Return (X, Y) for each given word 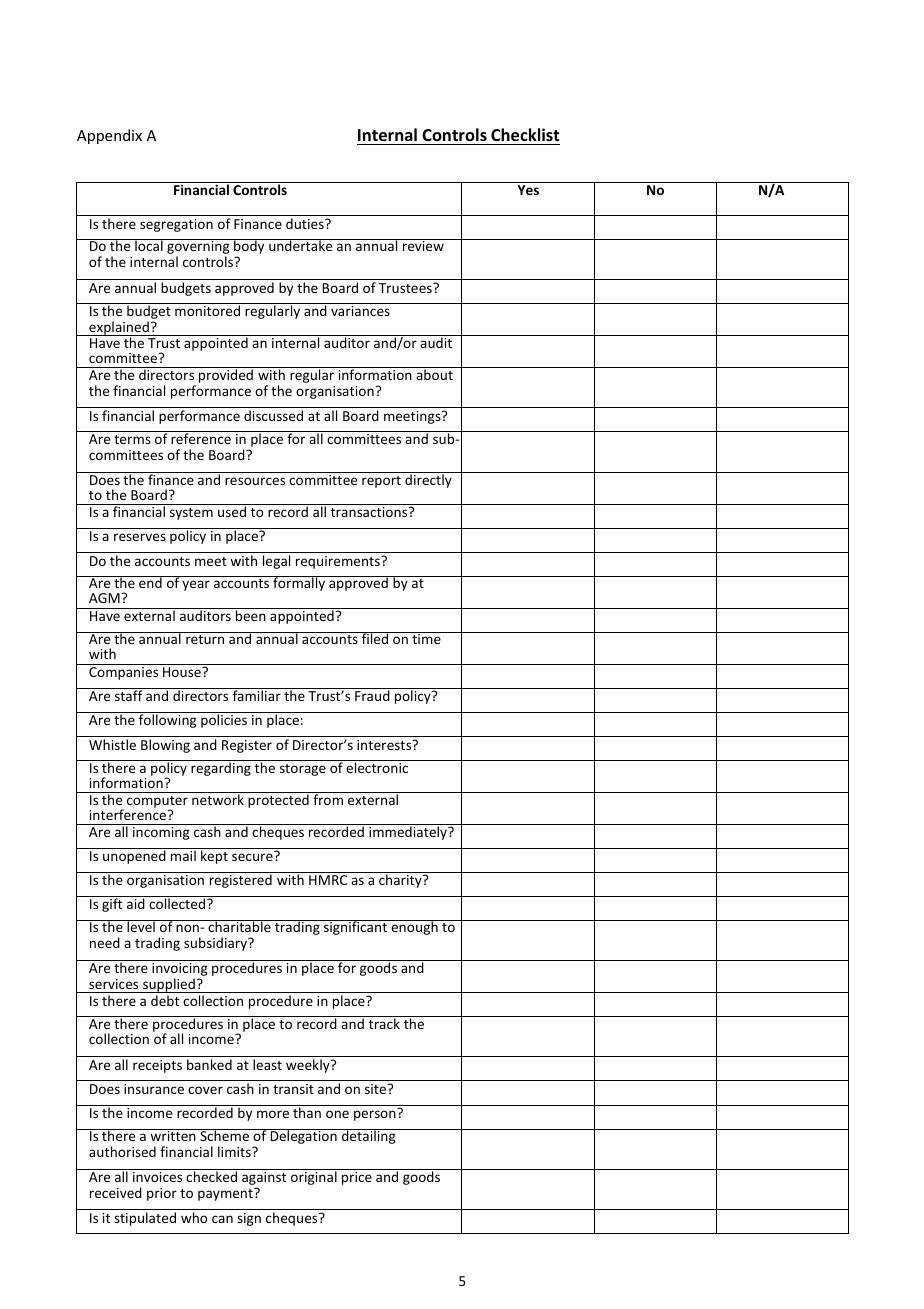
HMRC (328, 880)
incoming (161, 833)
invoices (157, 1177)
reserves (140, 537)
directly (428, 480)
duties (306, 223)
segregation (176, 225)
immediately (409, 833)
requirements (339, 562)
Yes (528, 190)
